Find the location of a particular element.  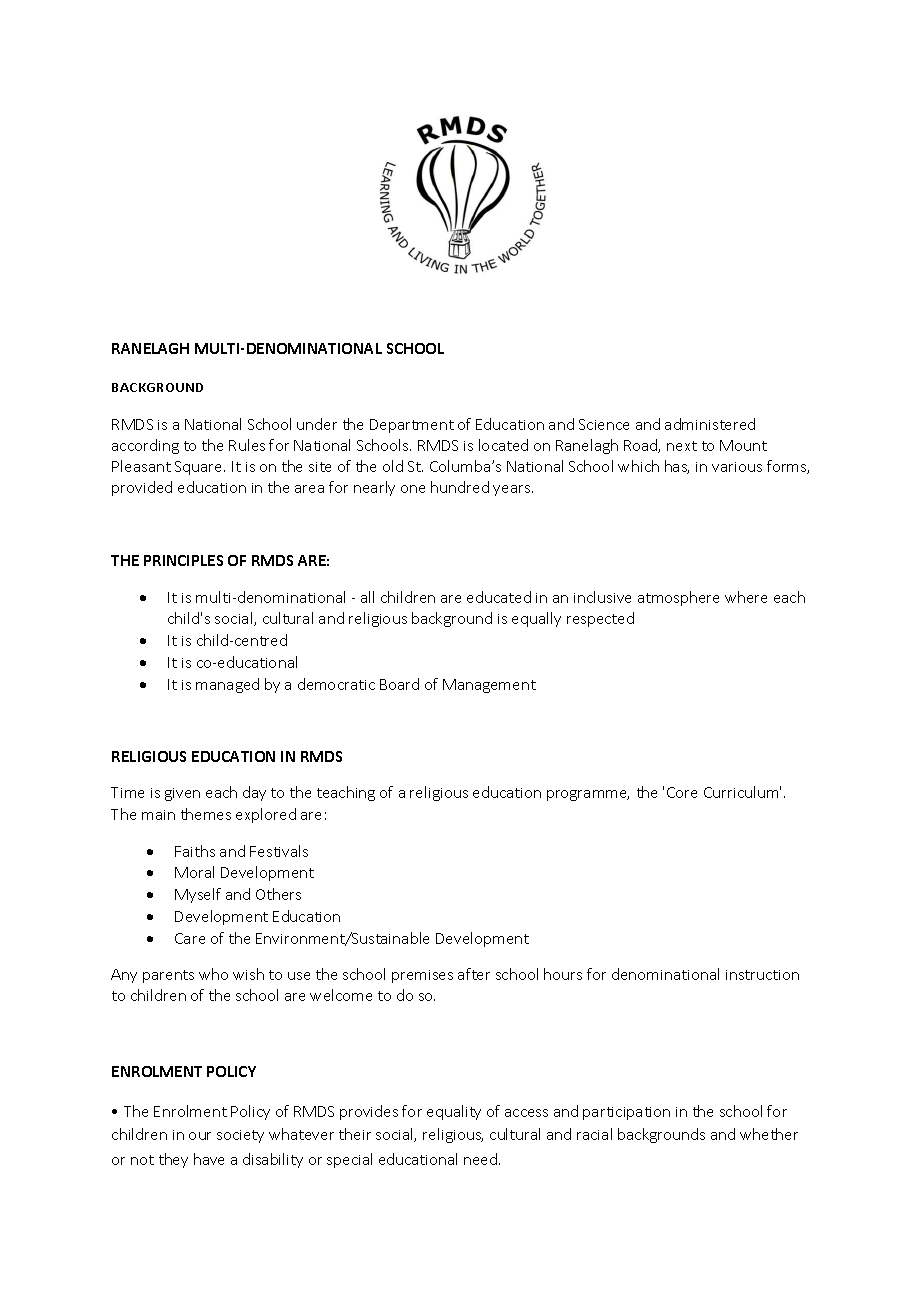

have is located at coordinates (209, 1159).
